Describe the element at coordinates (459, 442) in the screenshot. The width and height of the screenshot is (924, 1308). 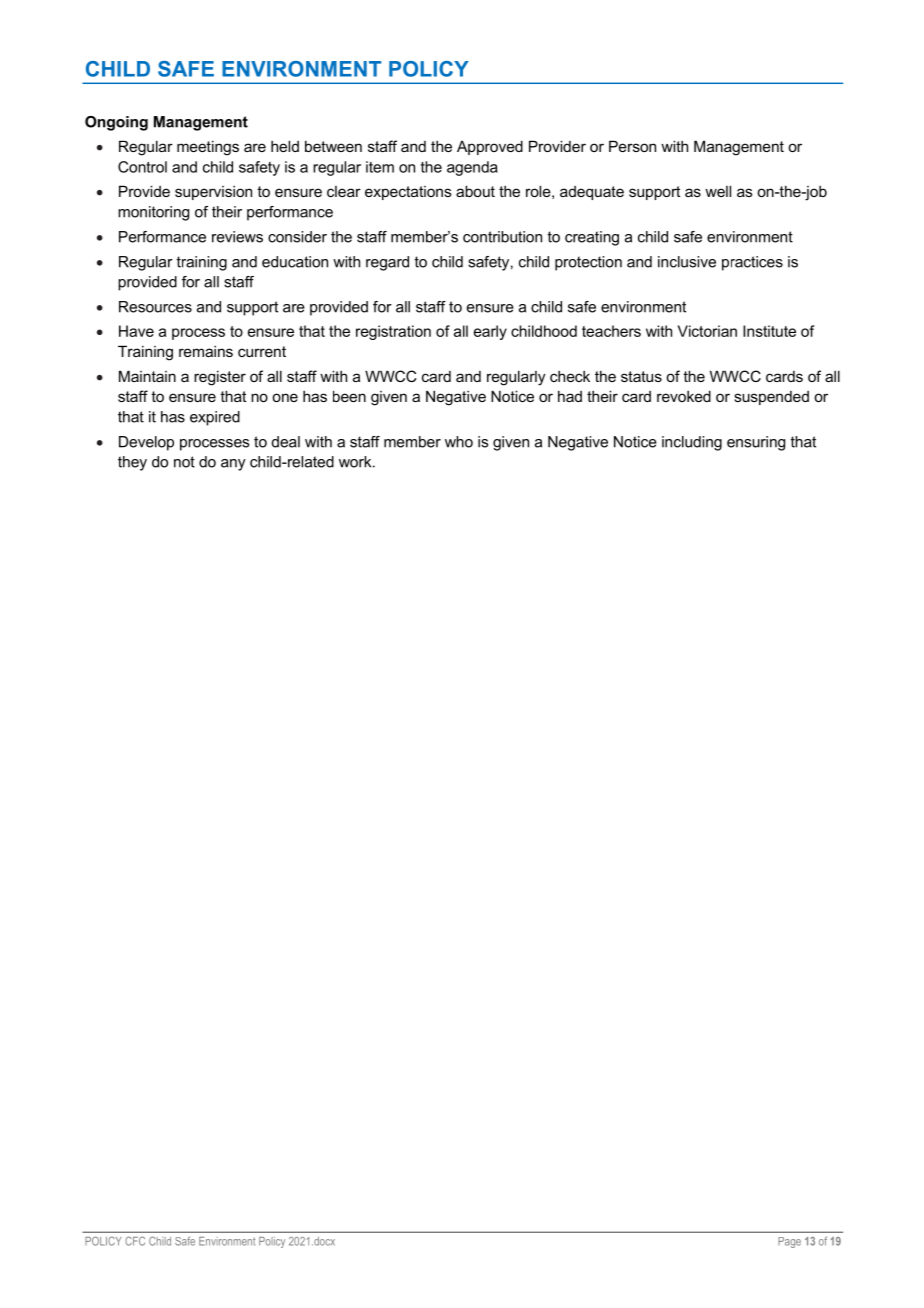
I see `who` at that location.
